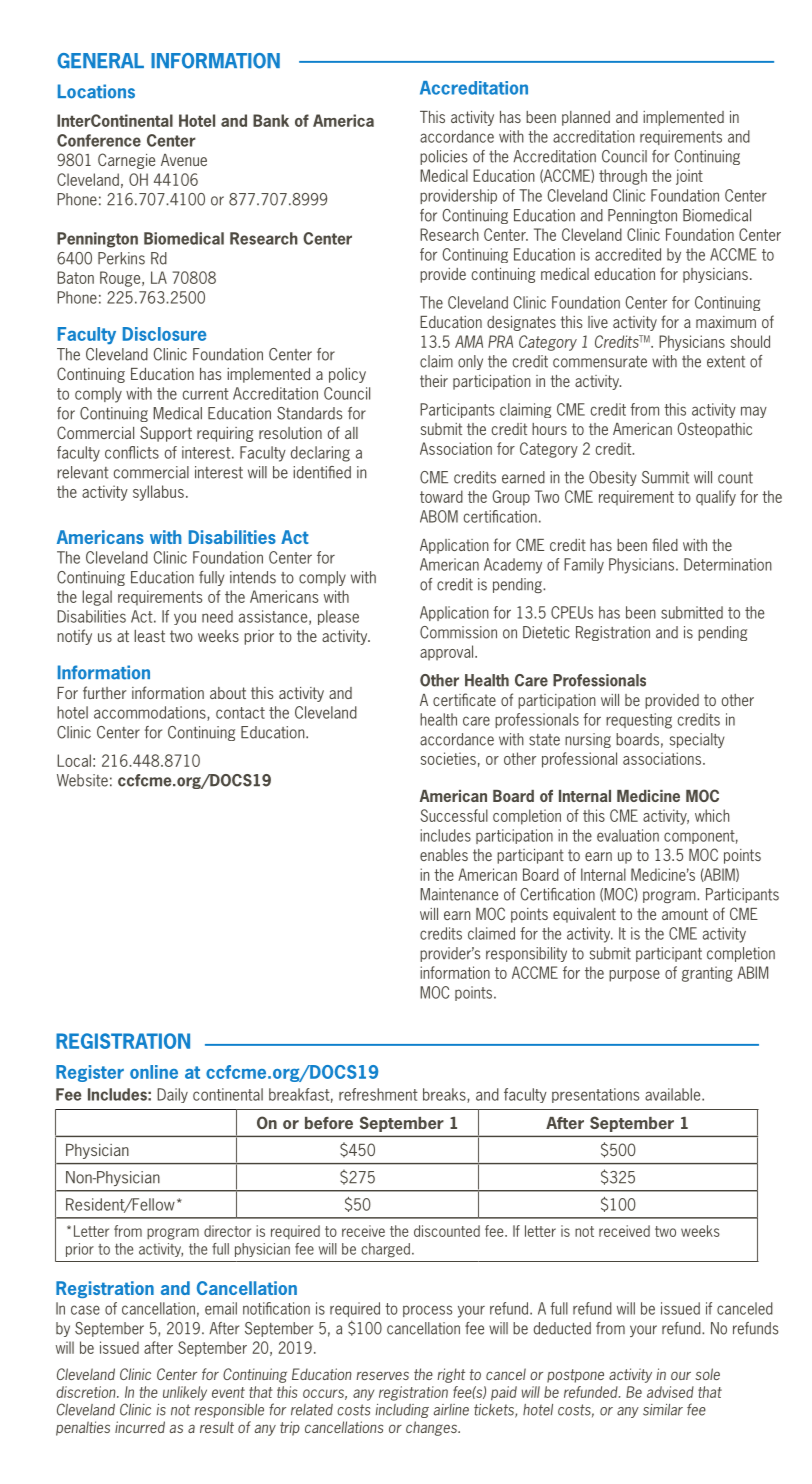  I want to click on unlikely, so click(185, 1393).
